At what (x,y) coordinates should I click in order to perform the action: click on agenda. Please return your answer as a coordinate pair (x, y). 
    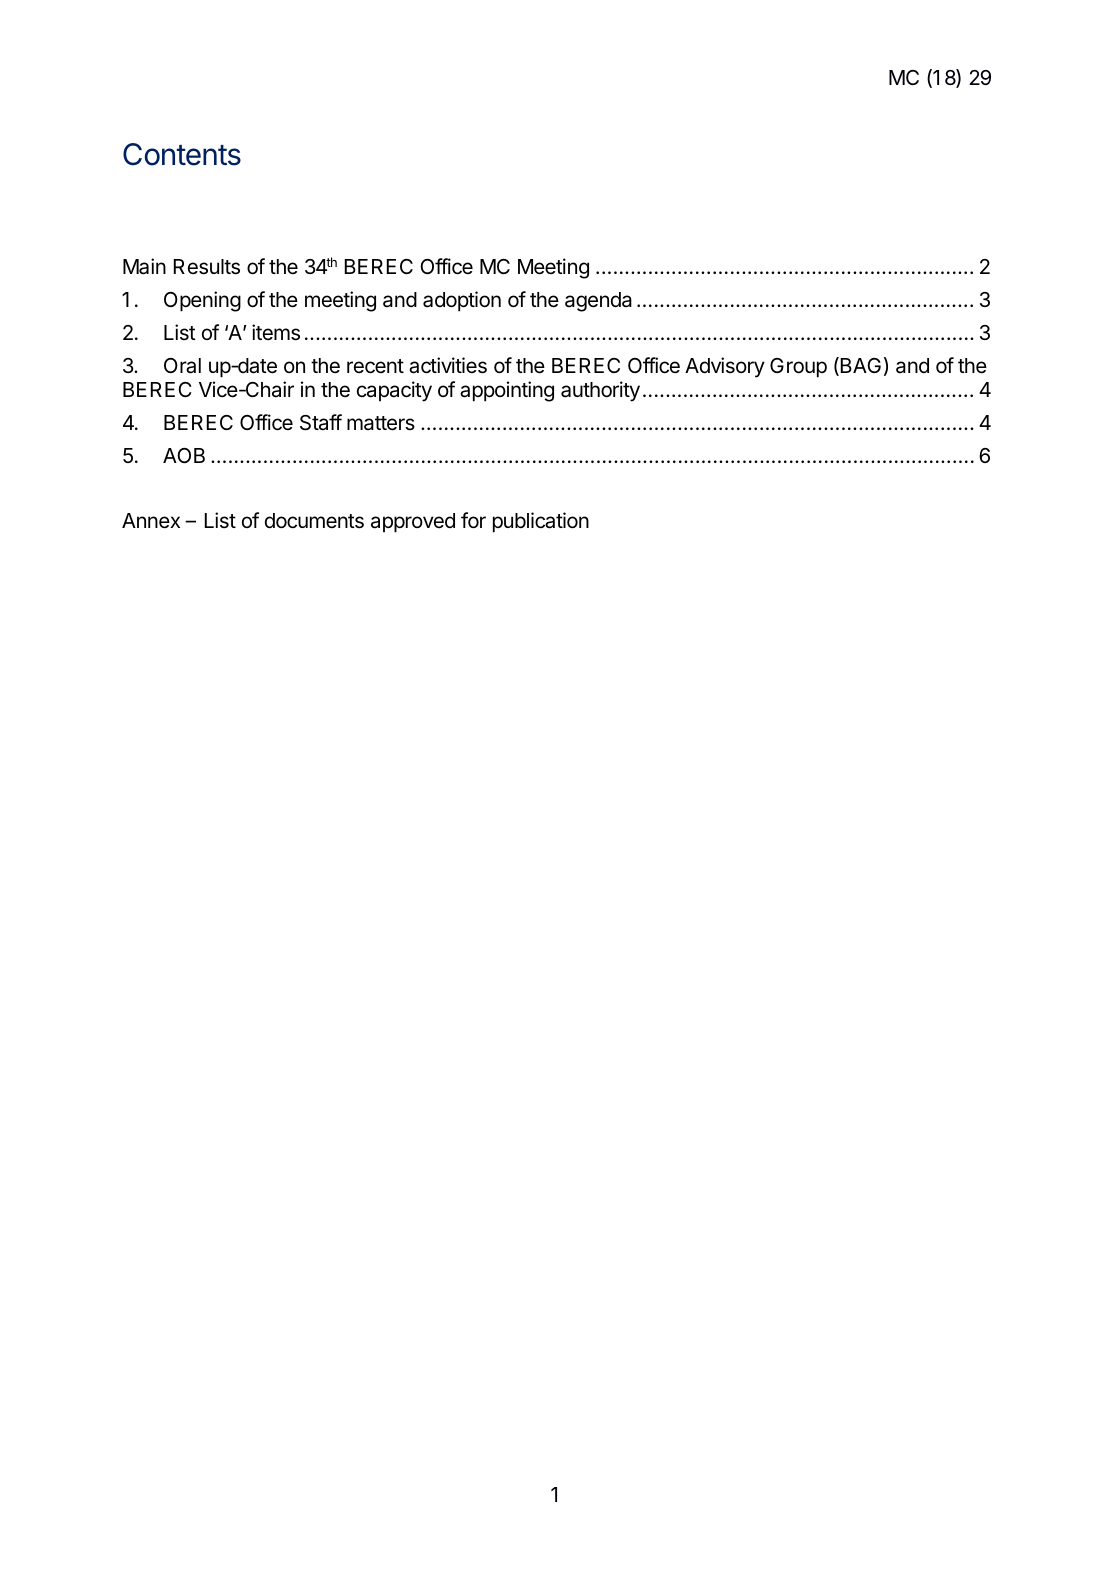
    Looking at the image, I should click on (598, 302).
